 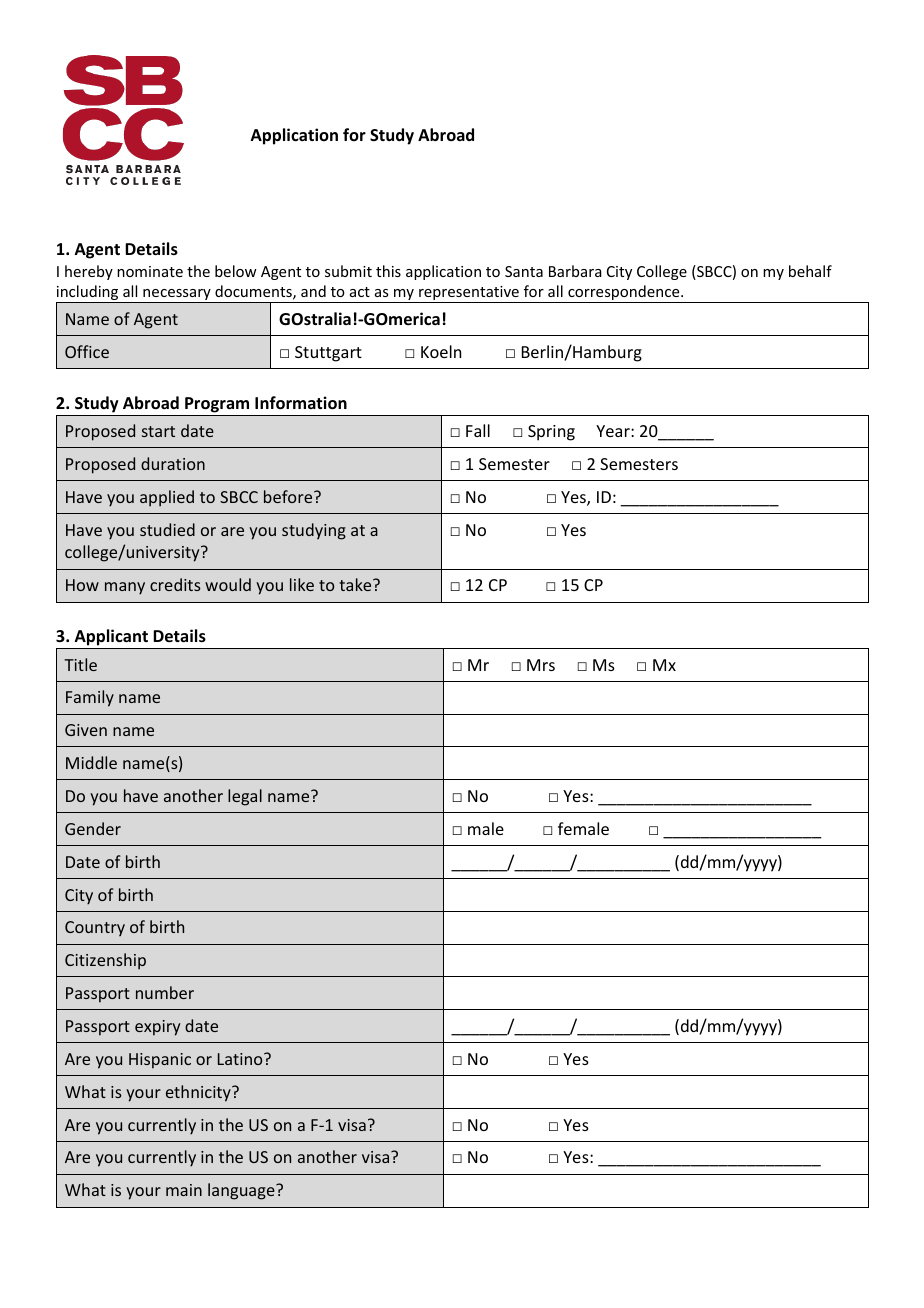 What do you see at coordinates (184, 1190) in the screenshot?
I see `main` at bounding box center [184, 1190].
